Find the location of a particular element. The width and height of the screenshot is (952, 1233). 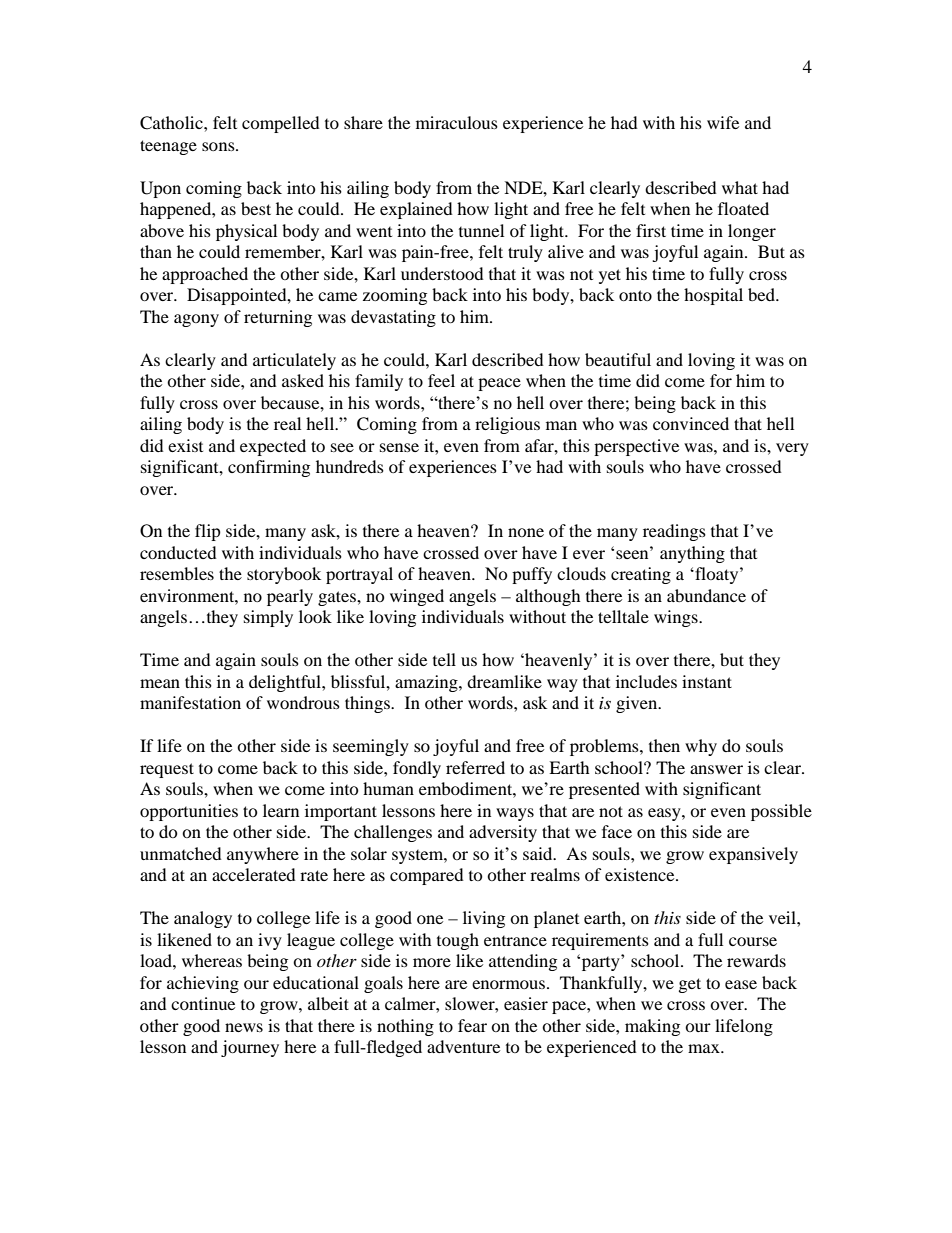

compelled is located at coordinates (281, 124).
